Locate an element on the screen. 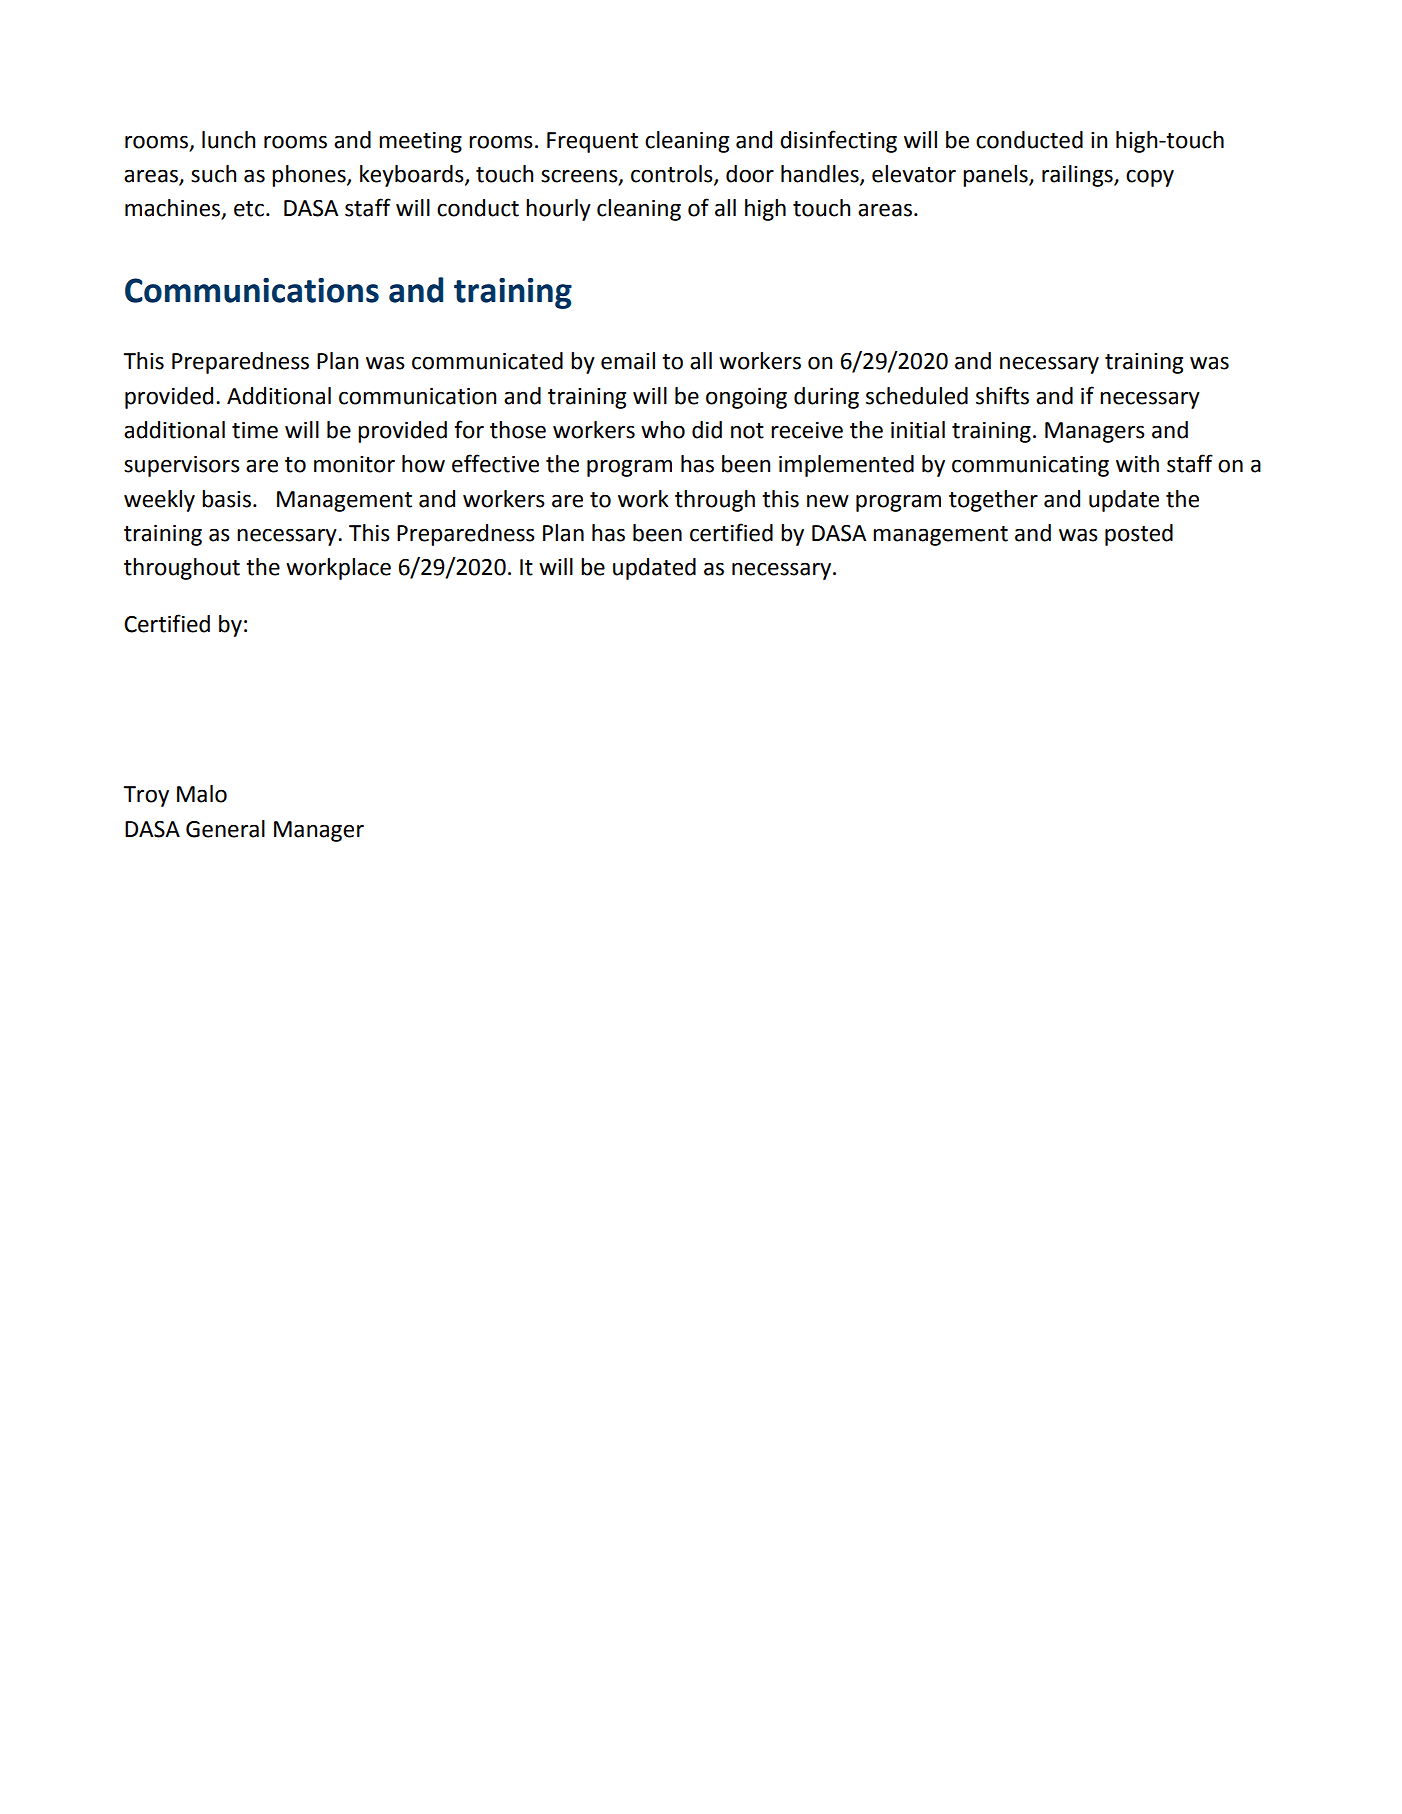 The image size is (1402, 1814). panels is located at coordinates (996, 176).
